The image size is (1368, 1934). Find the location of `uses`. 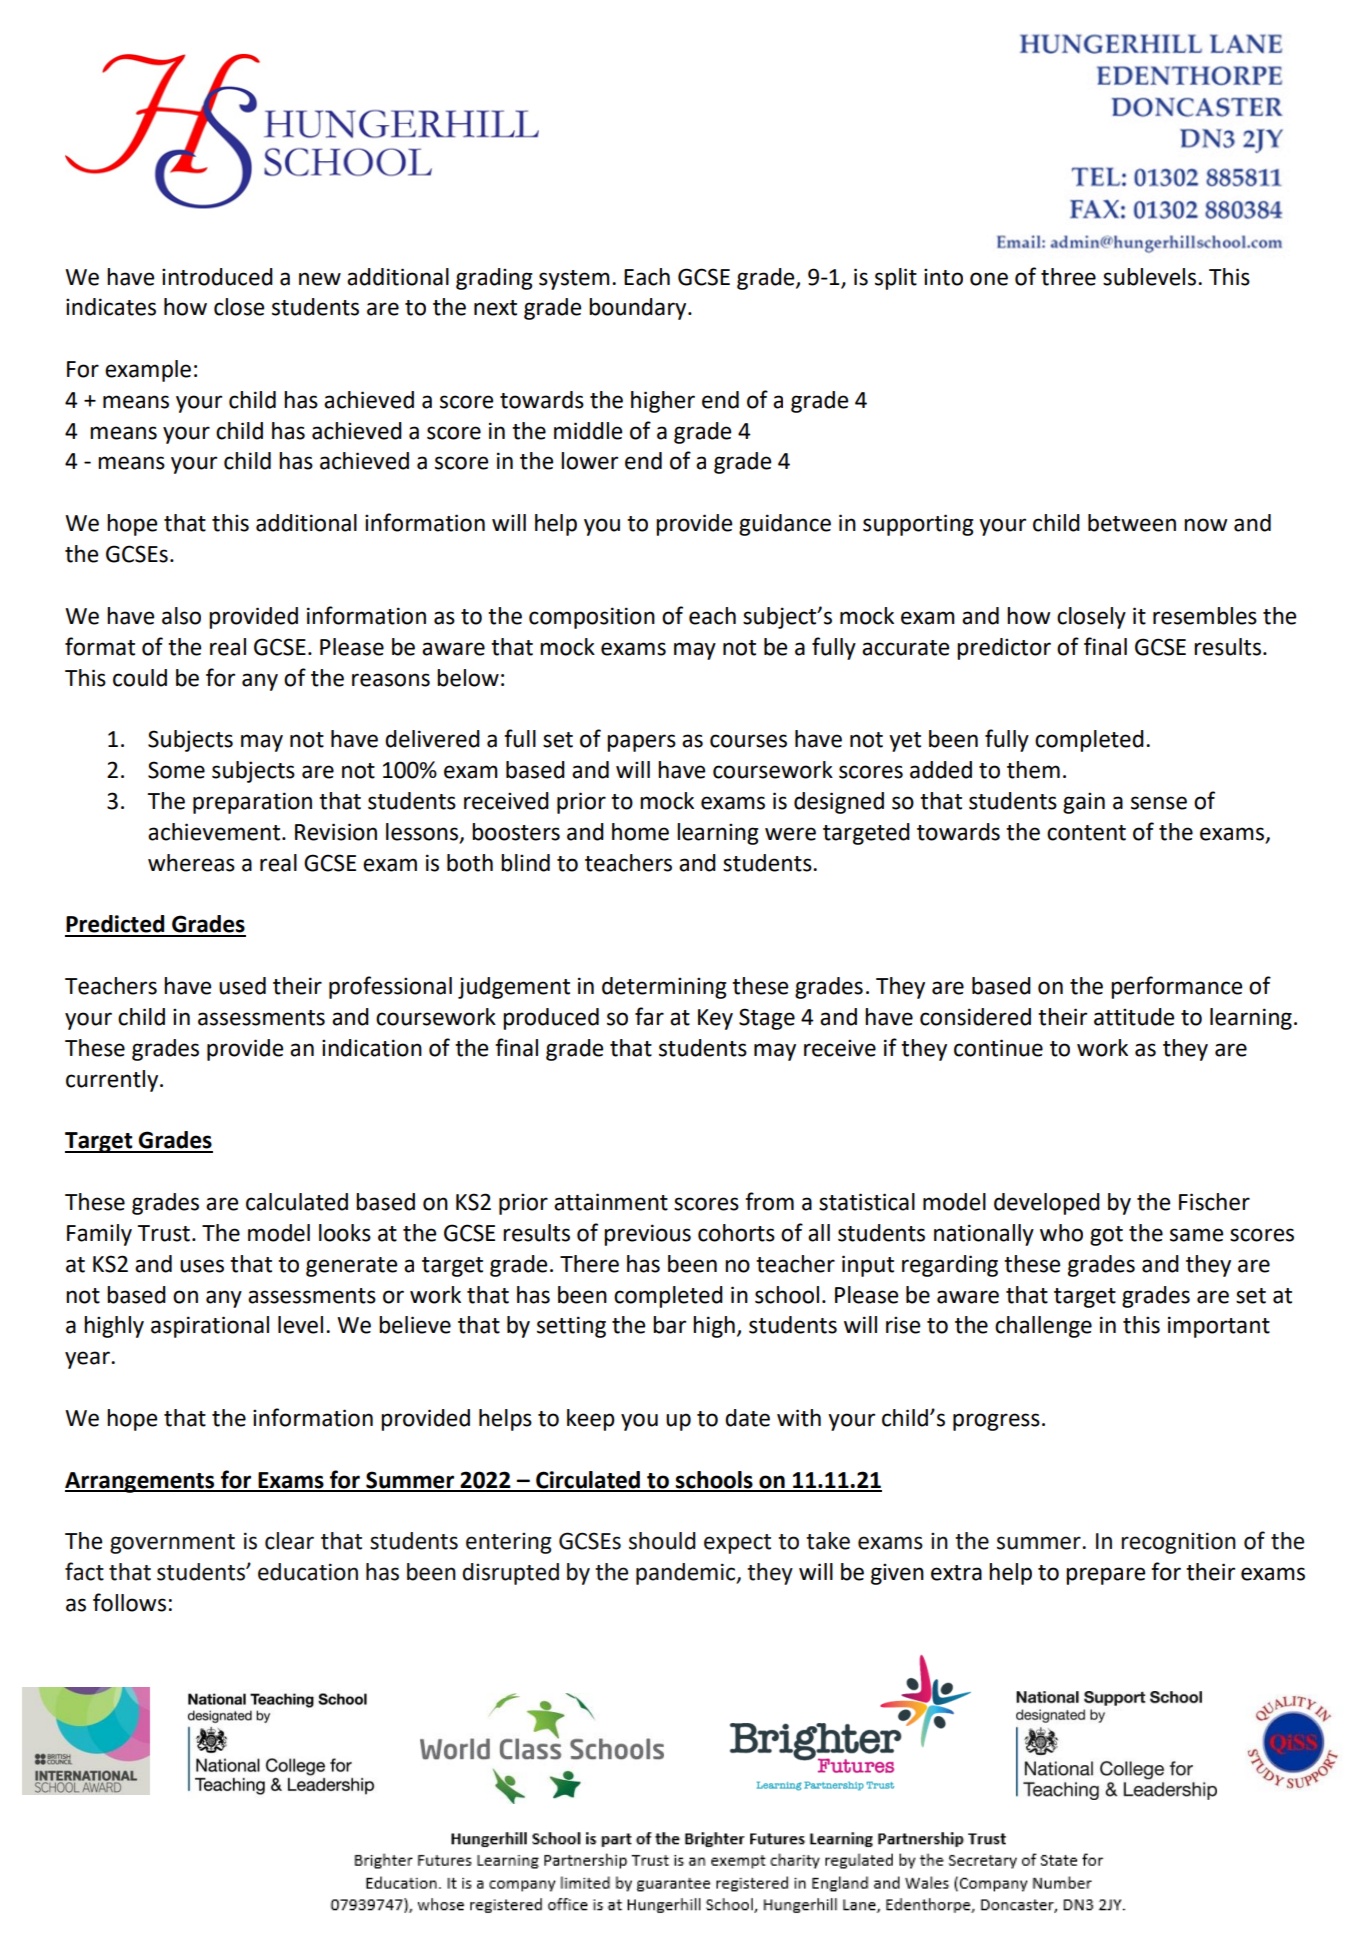

uses is located at coordinates (202, 1266).
